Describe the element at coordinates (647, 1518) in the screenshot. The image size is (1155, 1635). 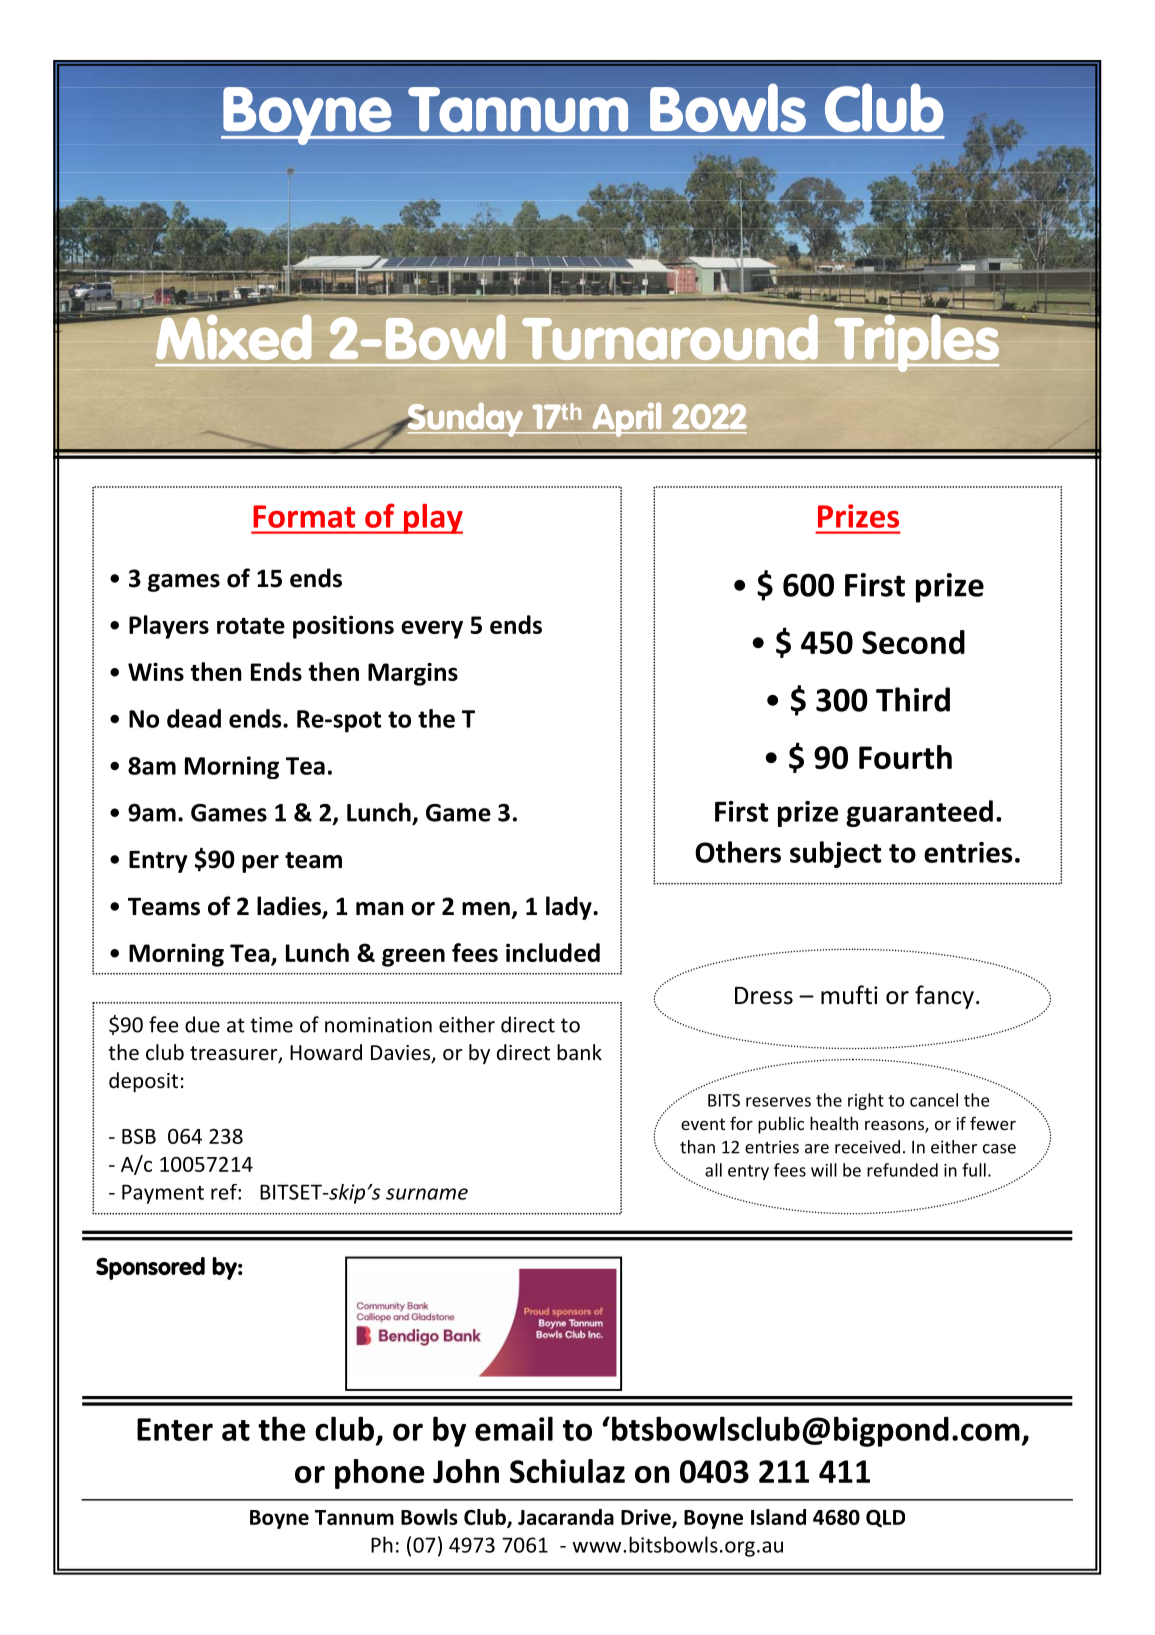
I see `Drive` at that location.
